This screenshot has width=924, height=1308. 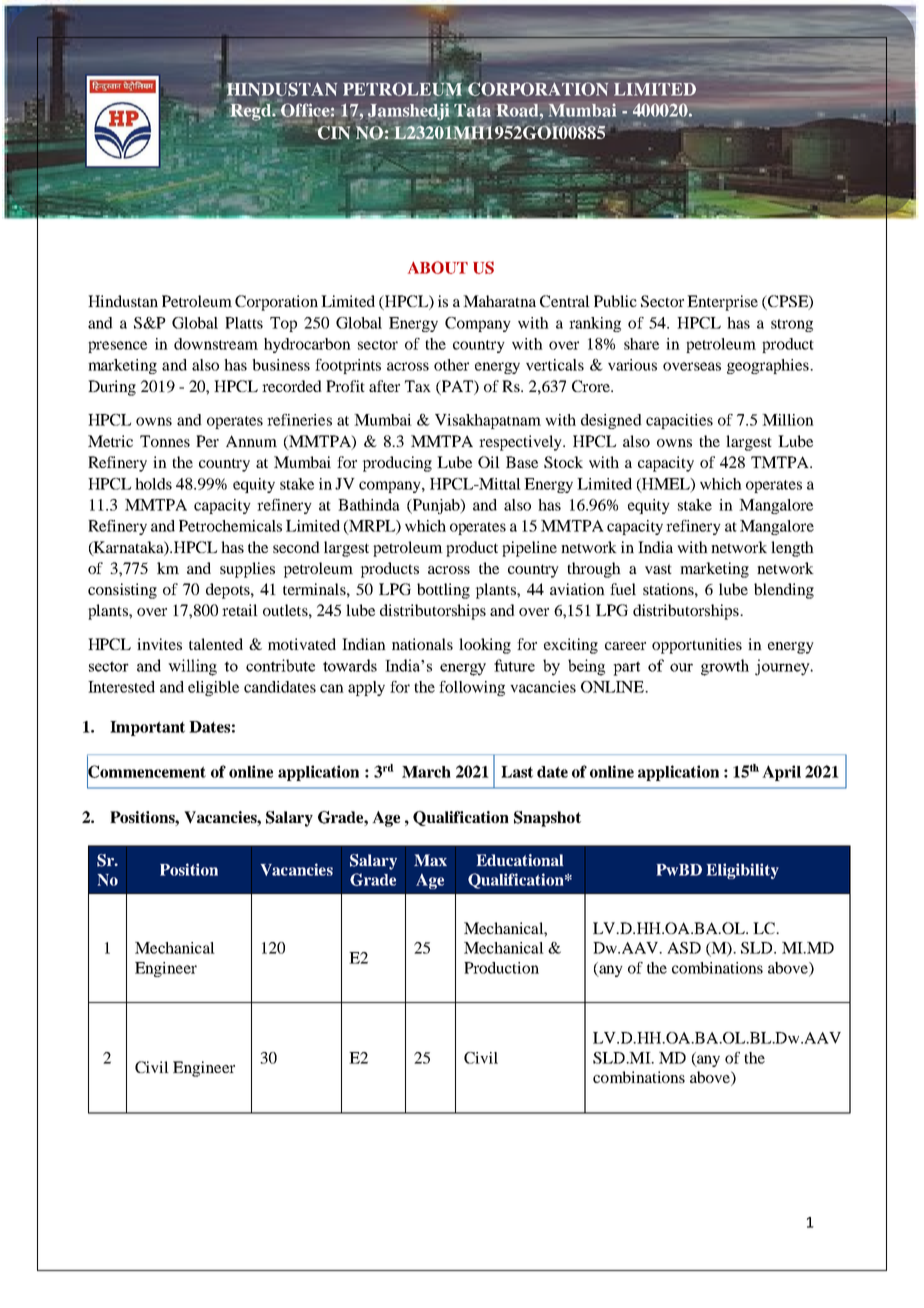 I want to click on Enterprise, so click(x=722, y=303).
